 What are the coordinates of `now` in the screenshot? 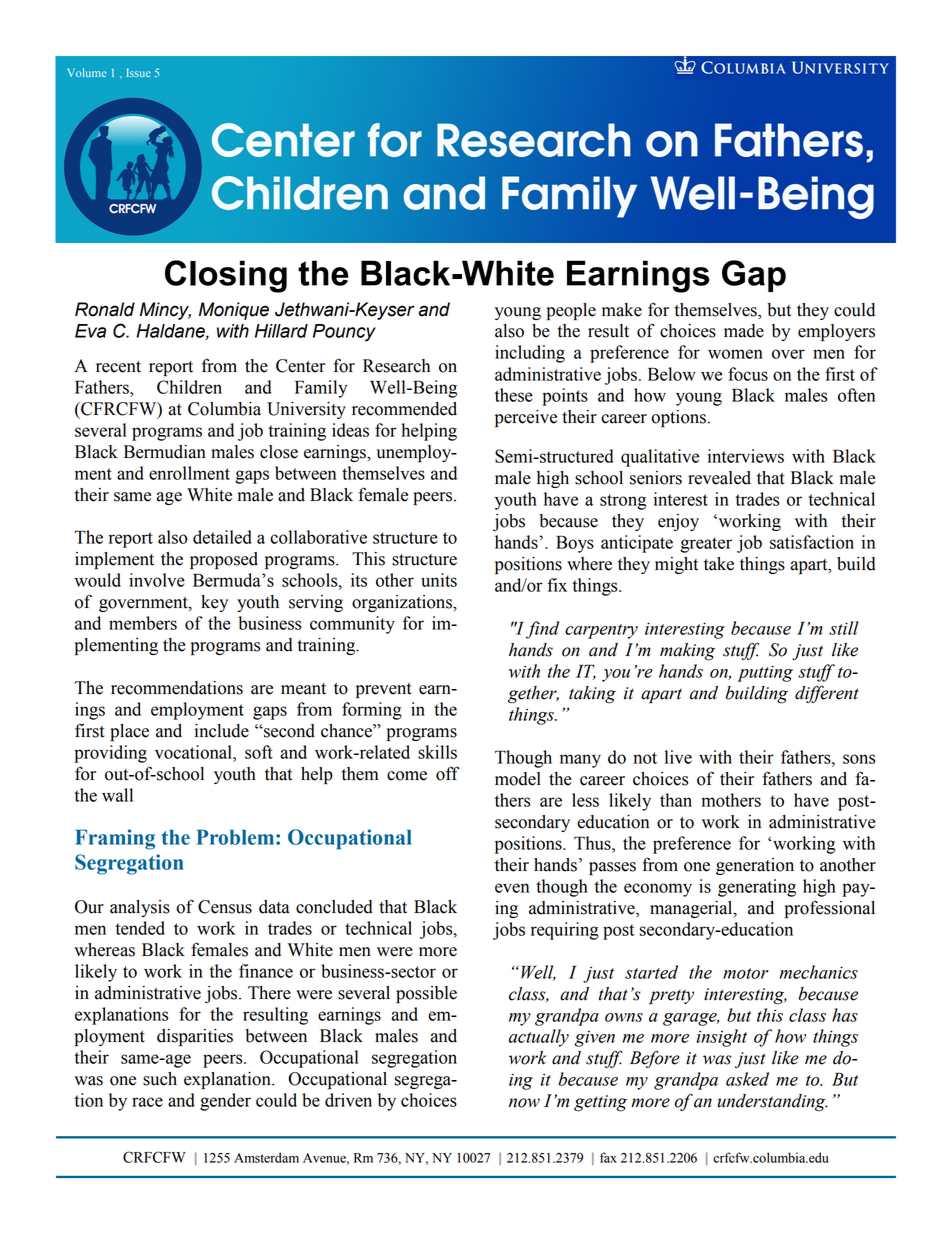 It's located at (524, 1103).
